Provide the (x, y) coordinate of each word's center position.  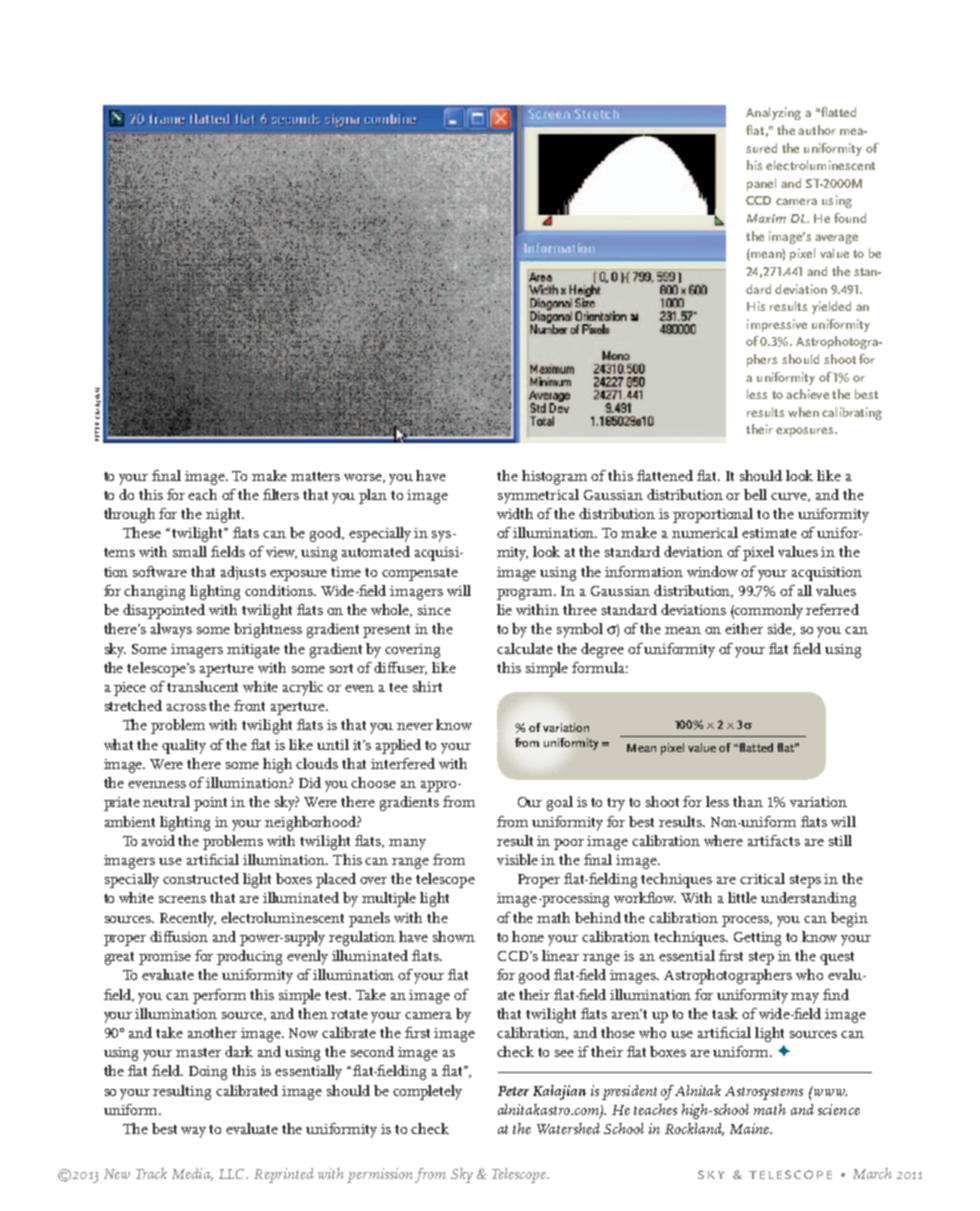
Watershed (568, 1128)
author (817, 130)
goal (560, 803)
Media (192, 1174)
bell (755, 494)
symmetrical (538, 496)
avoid (158, 840)
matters (315, 476)
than (748, 801)
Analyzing (773, 113)
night (224, 515)
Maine (751, 1128)
